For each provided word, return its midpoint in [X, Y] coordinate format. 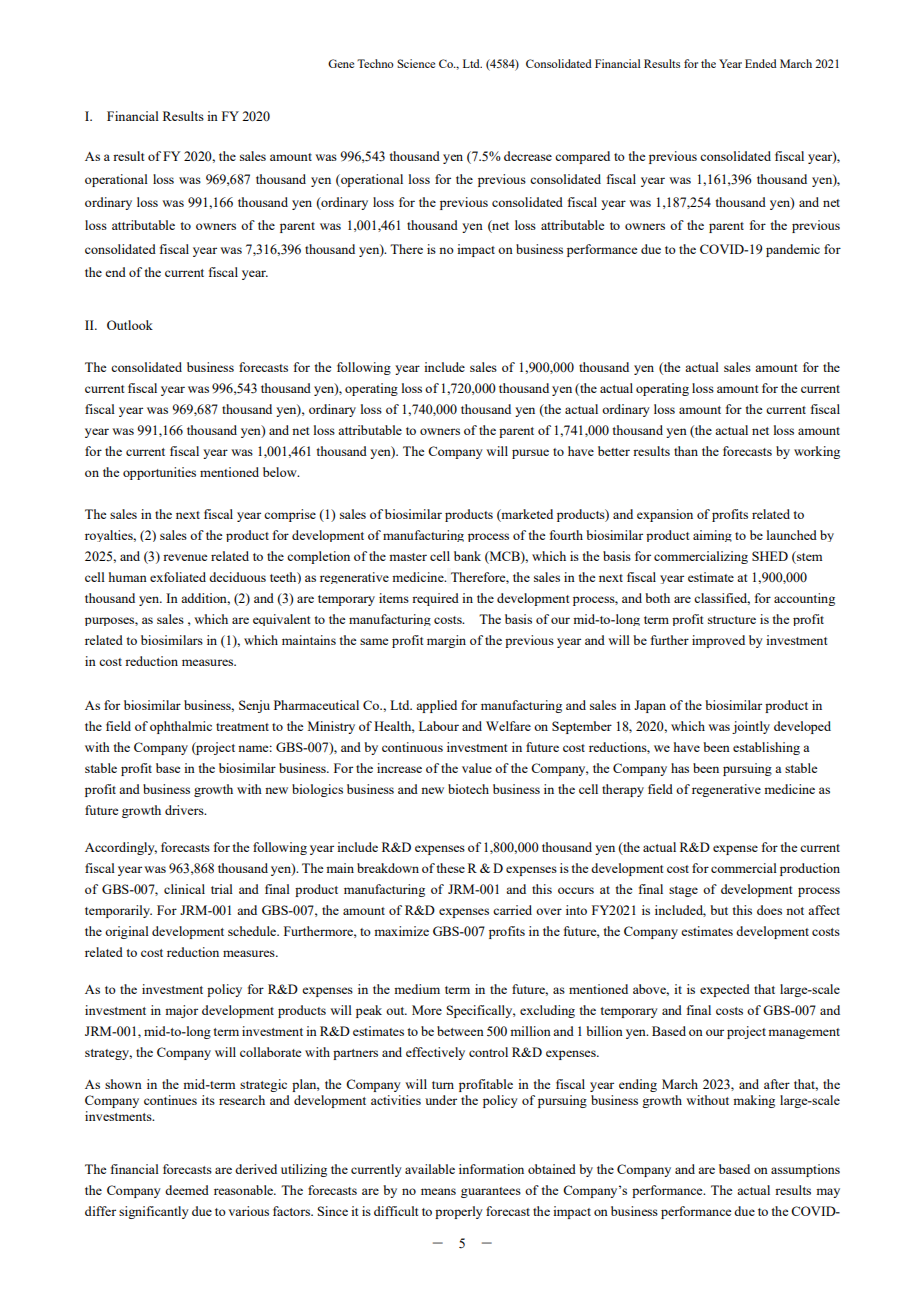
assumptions [805, 1170]
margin [446, 641]
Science [416, 63]
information [491, 1169]
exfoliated [178, 577]
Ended [761, 63]
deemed [187, 1190]
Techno [375, 63]
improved [718, 641]
